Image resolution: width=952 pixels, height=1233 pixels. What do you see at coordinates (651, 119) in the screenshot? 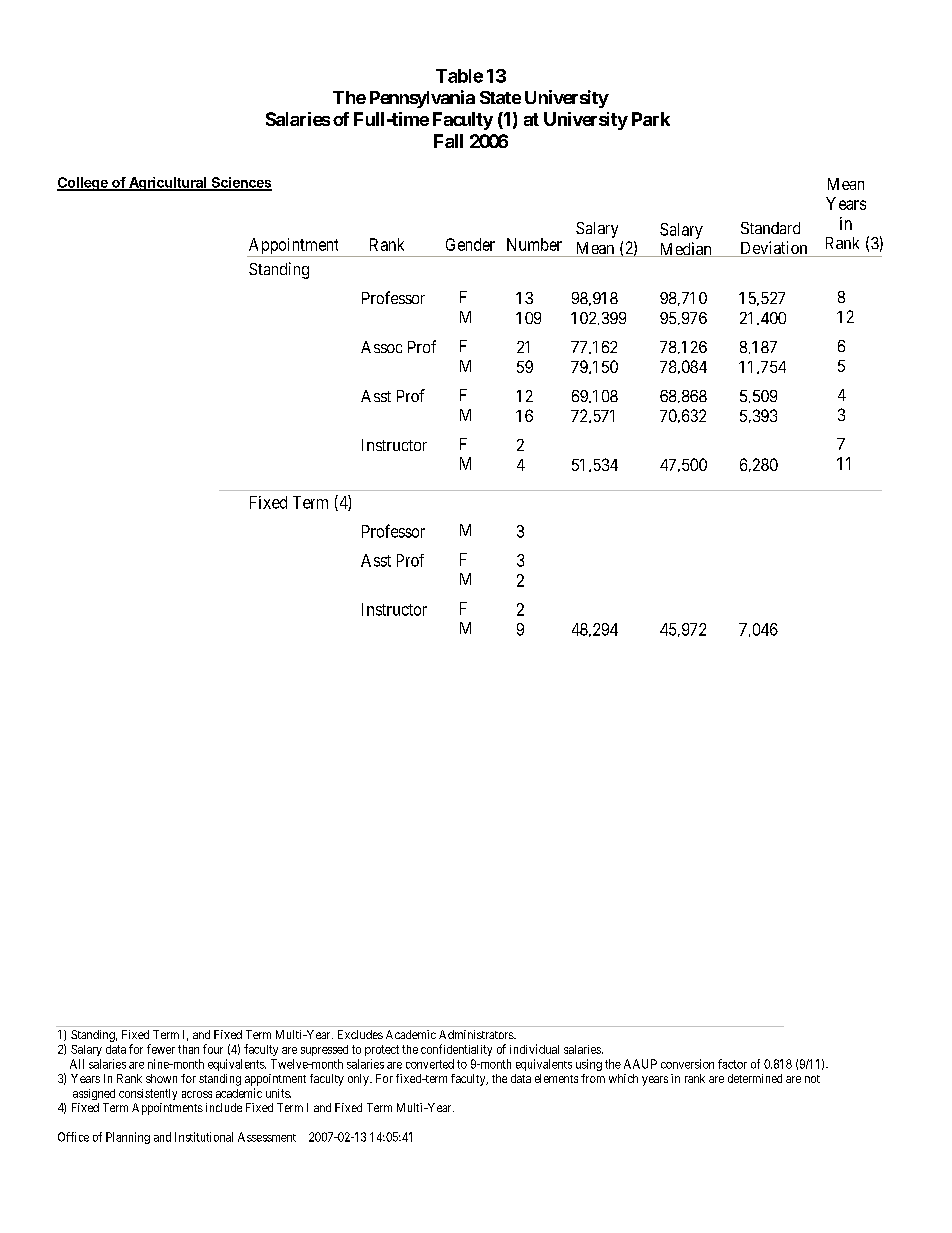
I see `Park` at bounding box center [651, 119].
